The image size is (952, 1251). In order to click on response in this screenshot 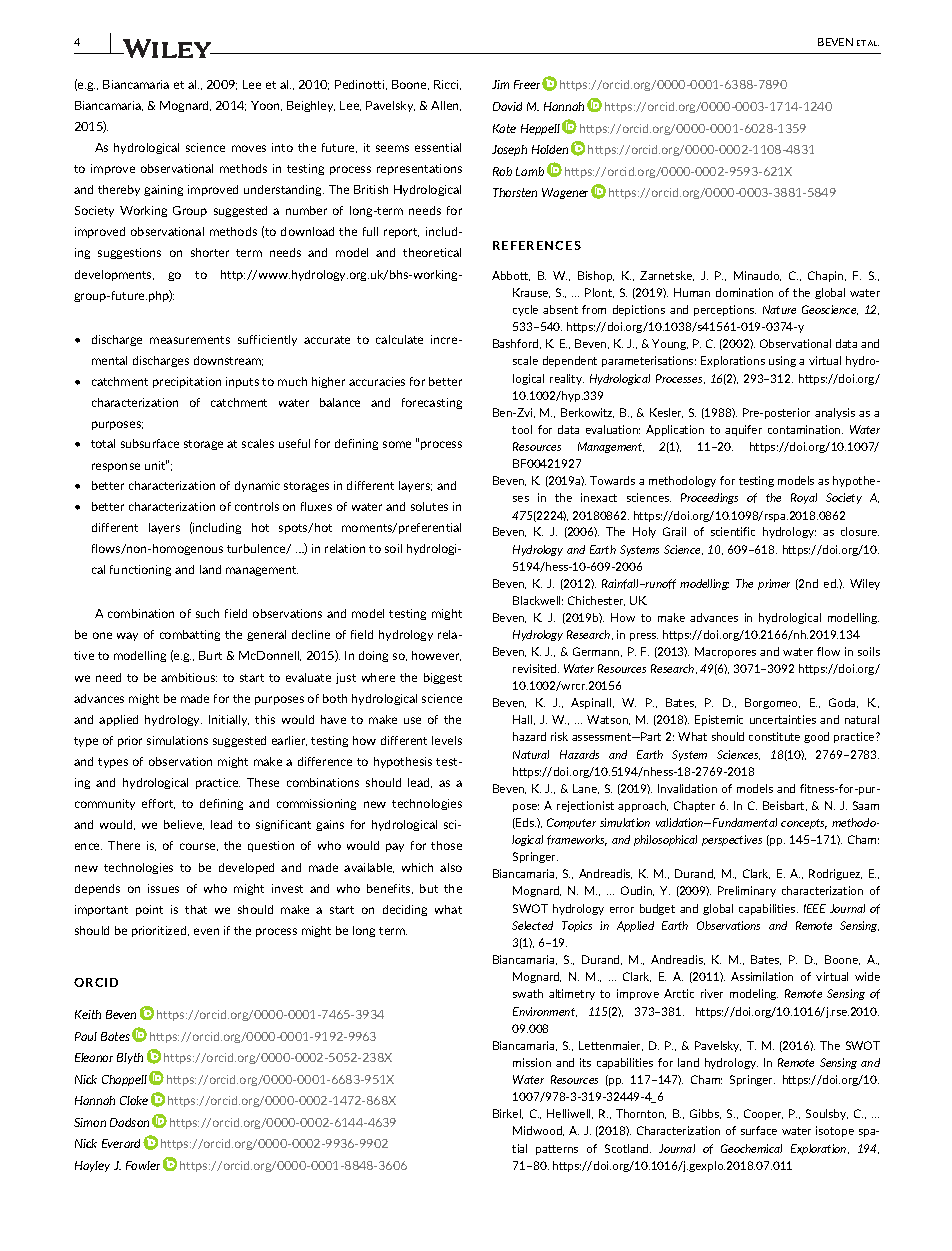, I will do `click(116, 467)`.
